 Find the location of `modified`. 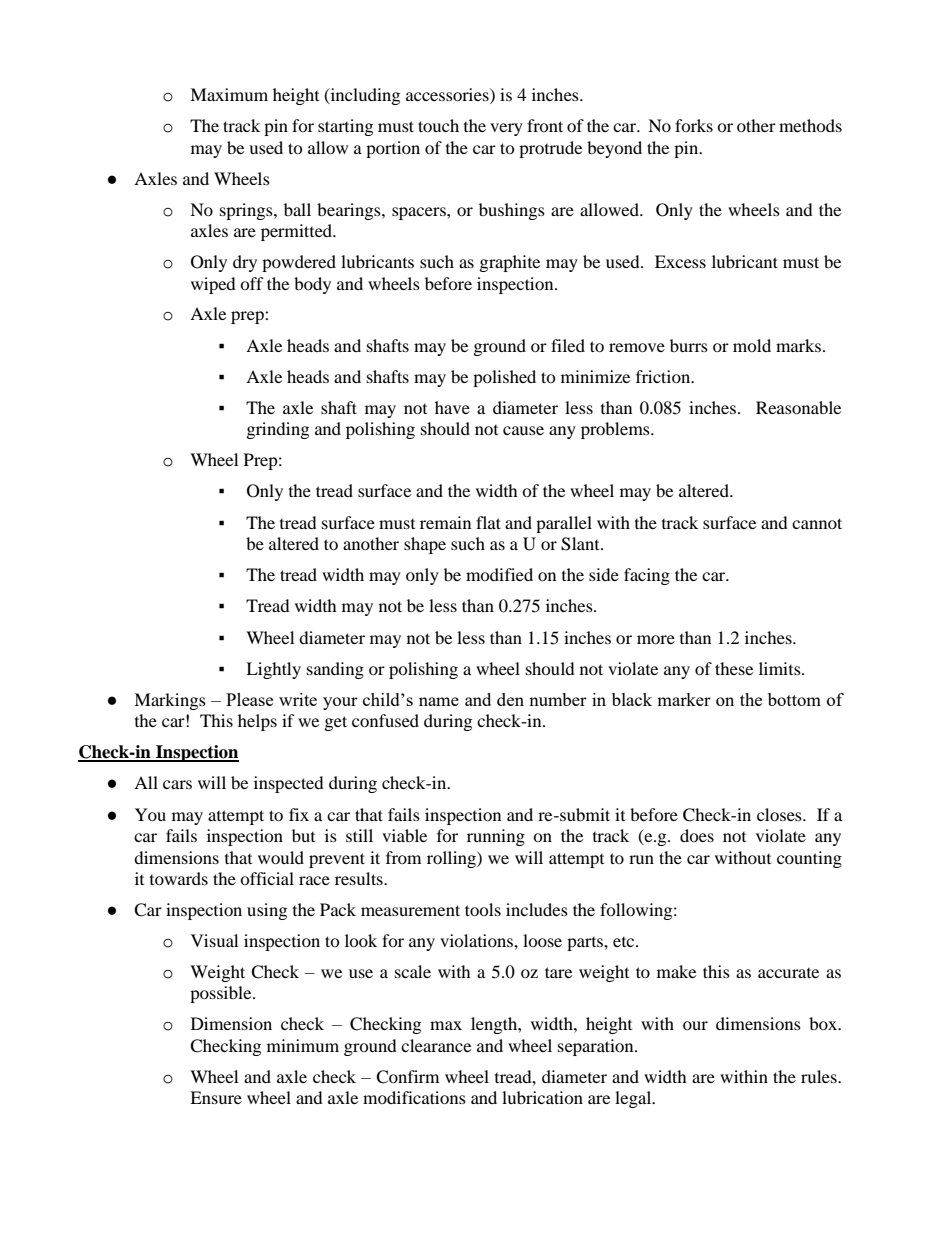

modified is located at coordinates (499, 574).
